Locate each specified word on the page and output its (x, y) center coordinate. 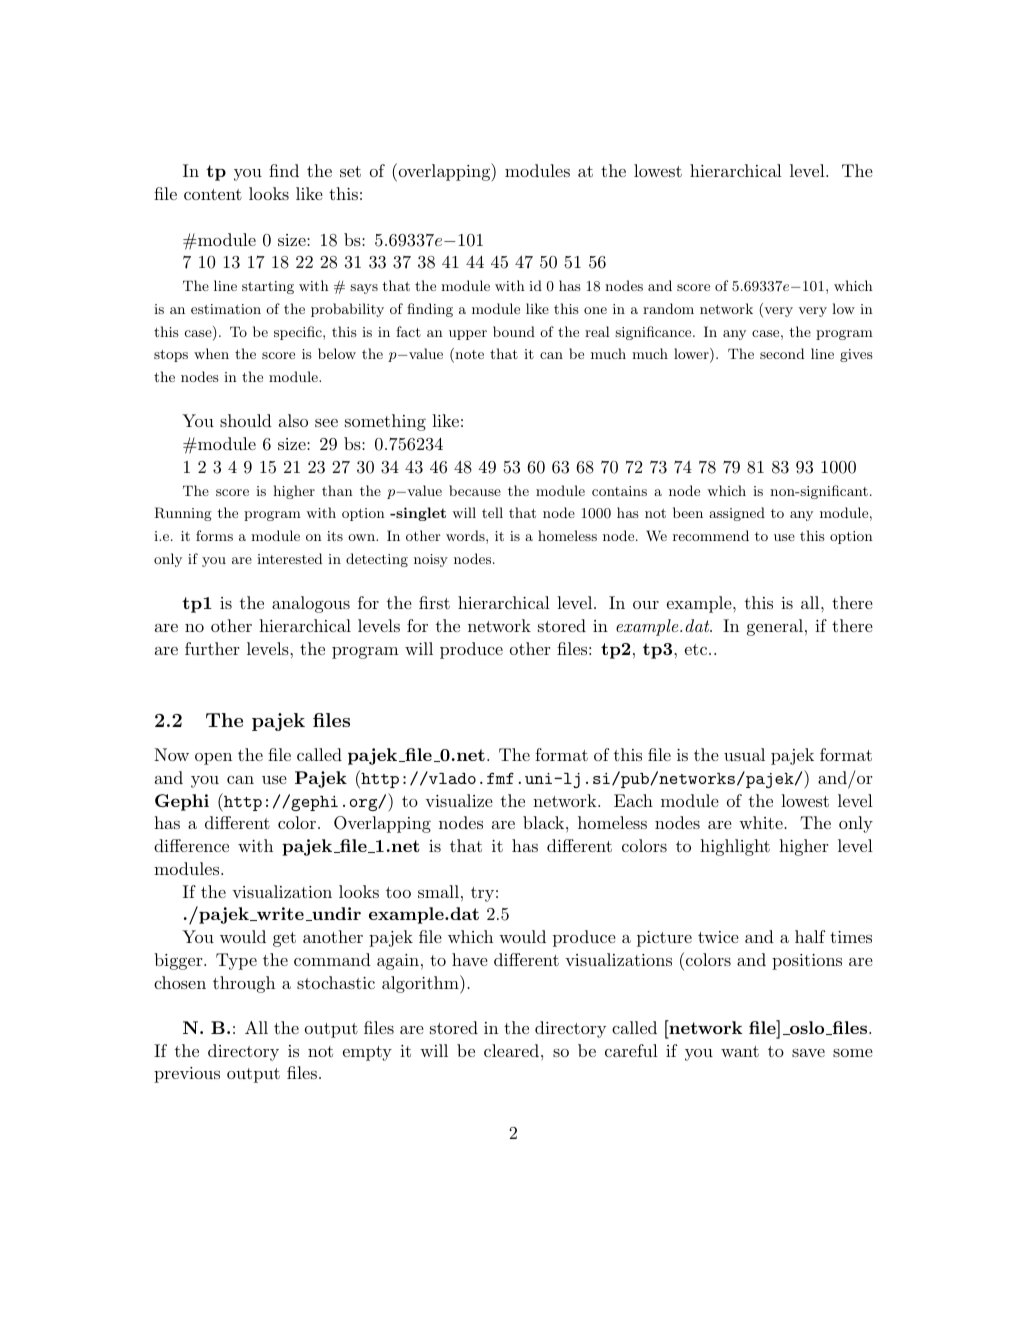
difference (191, 845)
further (212, 648)
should (246, 420)
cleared (511, 1050)
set (350, 171)
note (468, 355)
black (543, 822)
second (782, 353)
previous (187, 1075)
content (213, 194)
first (434, 602)
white (762, 822)
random (668, 308)
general (775, 627)
